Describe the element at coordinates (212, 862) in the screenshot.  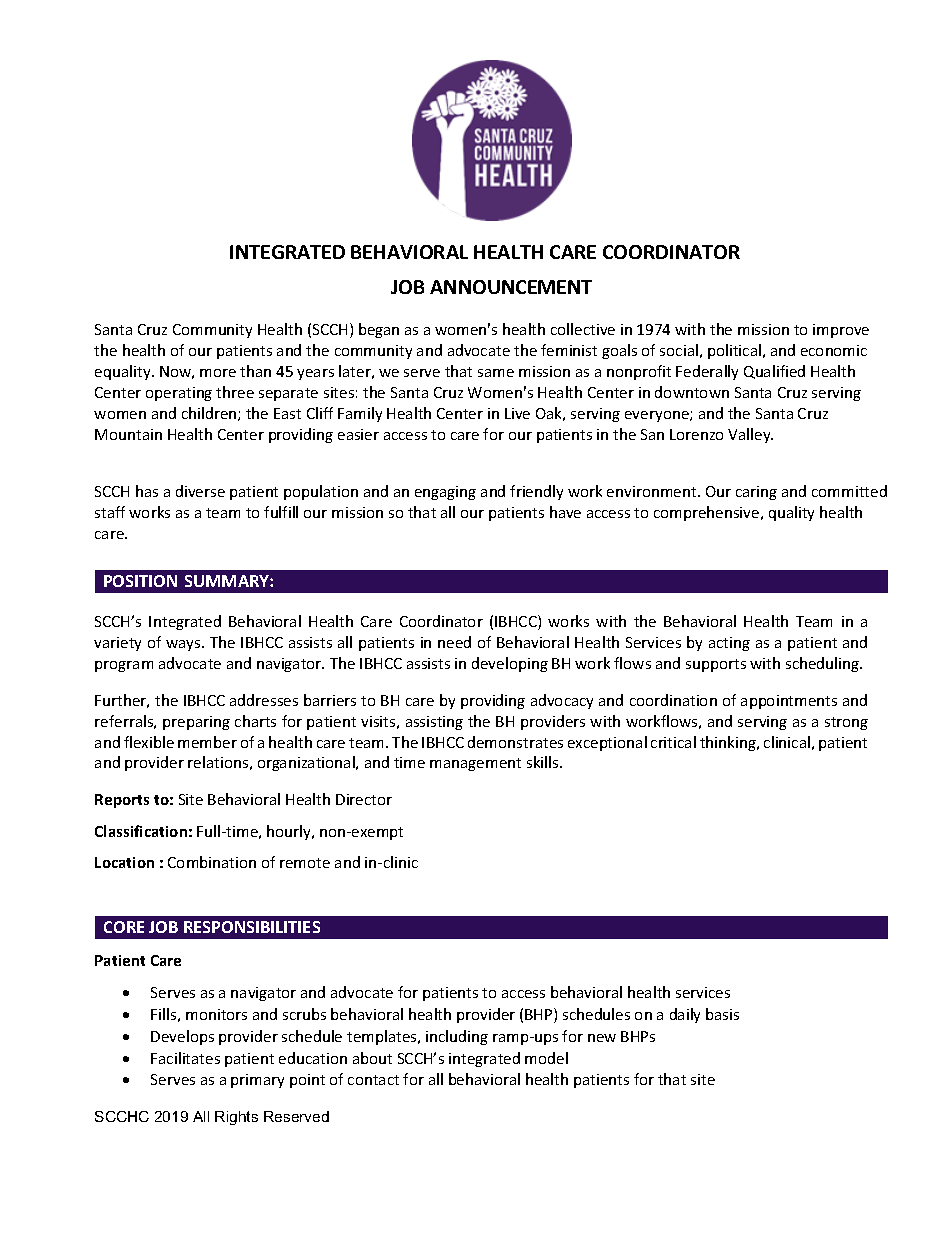
I see `Combination` at that location.
